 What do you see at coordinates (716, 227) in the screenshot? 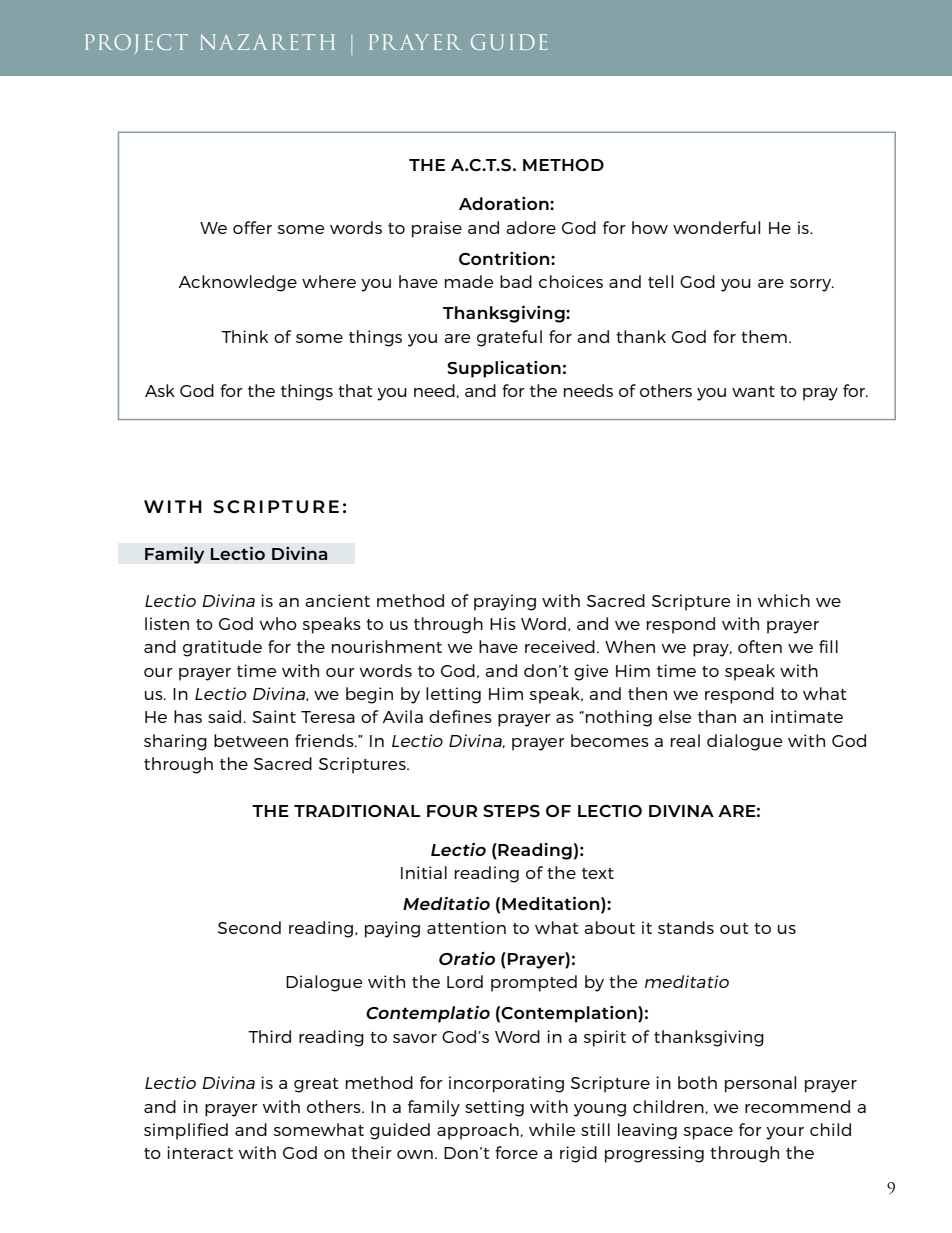
I see `wonderful` at bounding box center [716, 227].
